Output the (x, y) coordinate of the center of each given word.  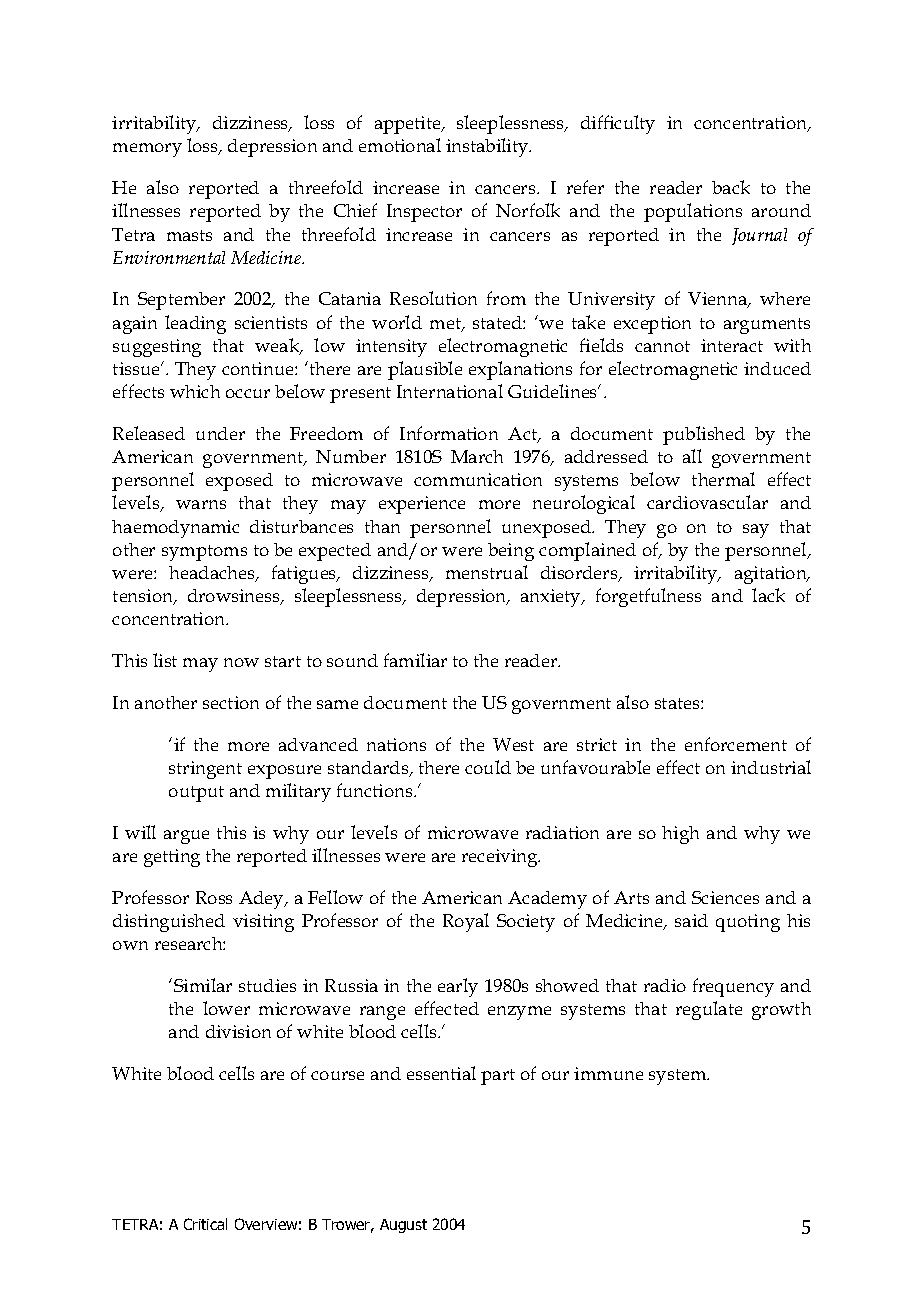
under (220, 433)
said (691, 920)
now (241, 662)
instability (488, 147)
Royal (466, 922)
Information (449, 433)
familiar (415, 660)
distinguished (169, 923)
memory (147, 150)
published (704, 435)
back (731, 187)
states (678, 703)
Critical (205, 1224)
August (403, 1226)
